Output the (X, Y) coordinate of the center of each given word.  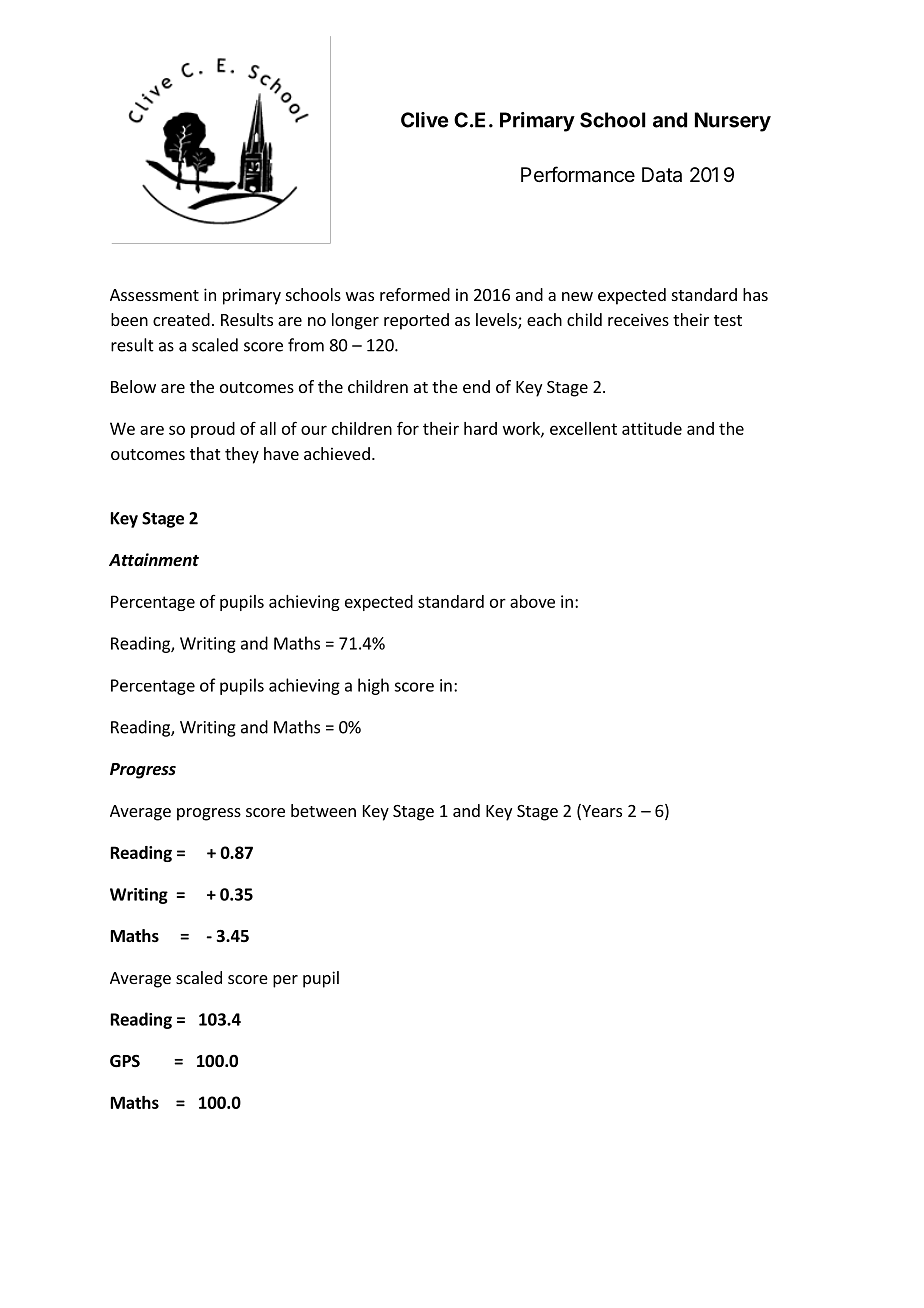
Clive (424, 120)
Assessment (154, 295)
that (205, 453)
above (532, 601)
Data (662, 175)
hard (480, 428)
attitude (652, 428)
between (323, 810)
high (373, 686)
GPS (125, 1061)
